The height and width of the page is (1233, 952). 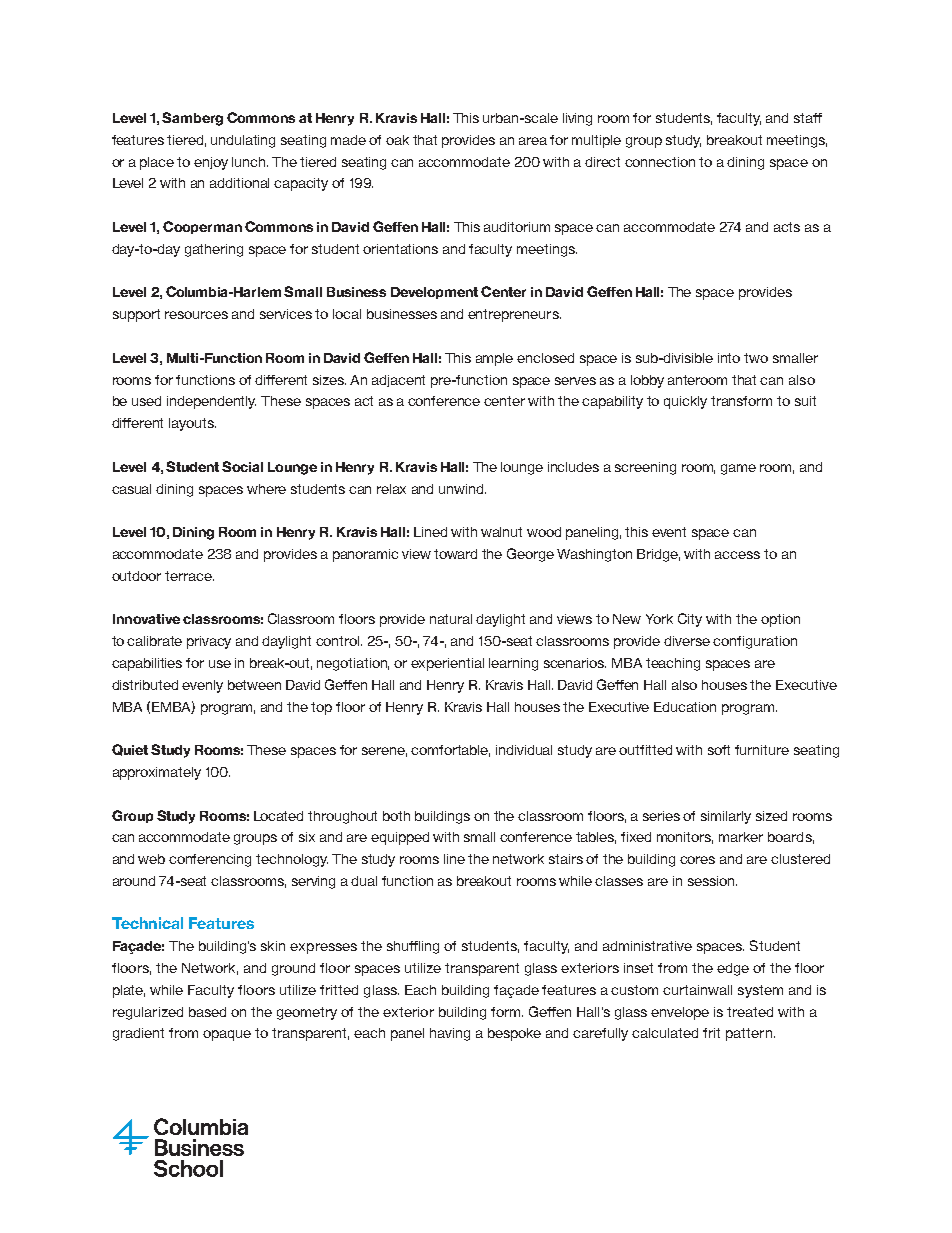 What do you see at coordinates (726, 817) in the page?
I see `similarly` at bounding box center [726, 817].
